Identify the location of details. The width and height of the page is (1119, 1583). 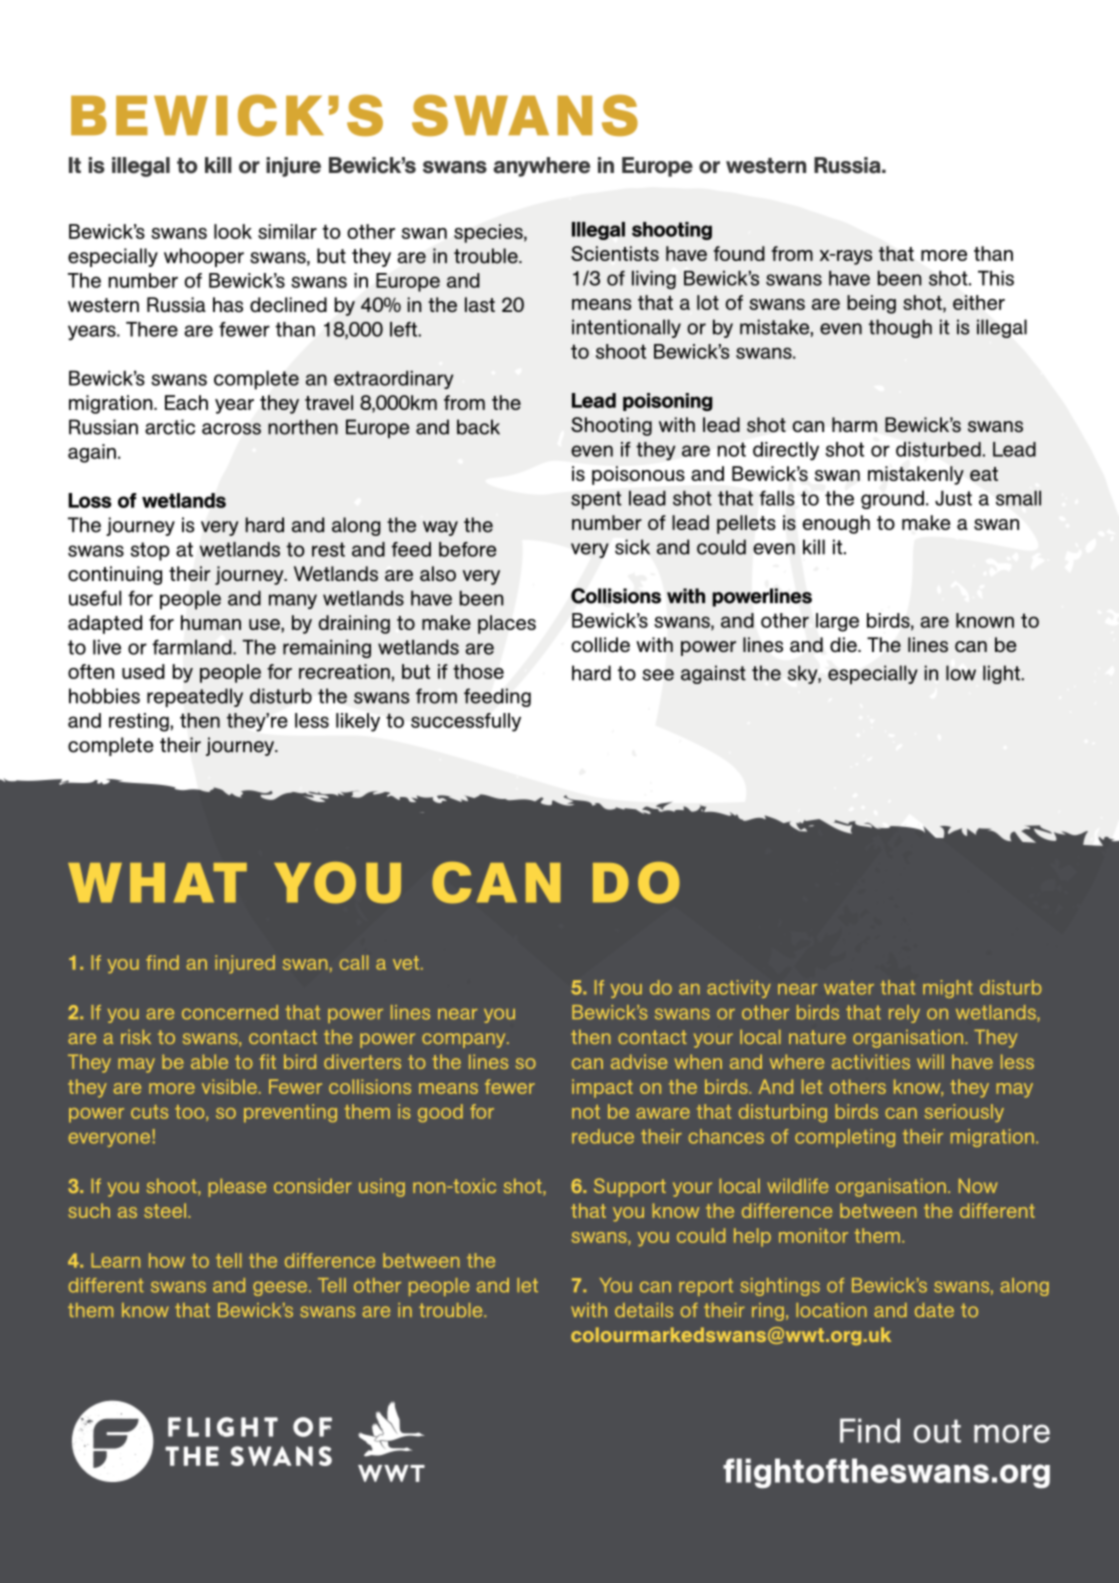
(644, 1310).
